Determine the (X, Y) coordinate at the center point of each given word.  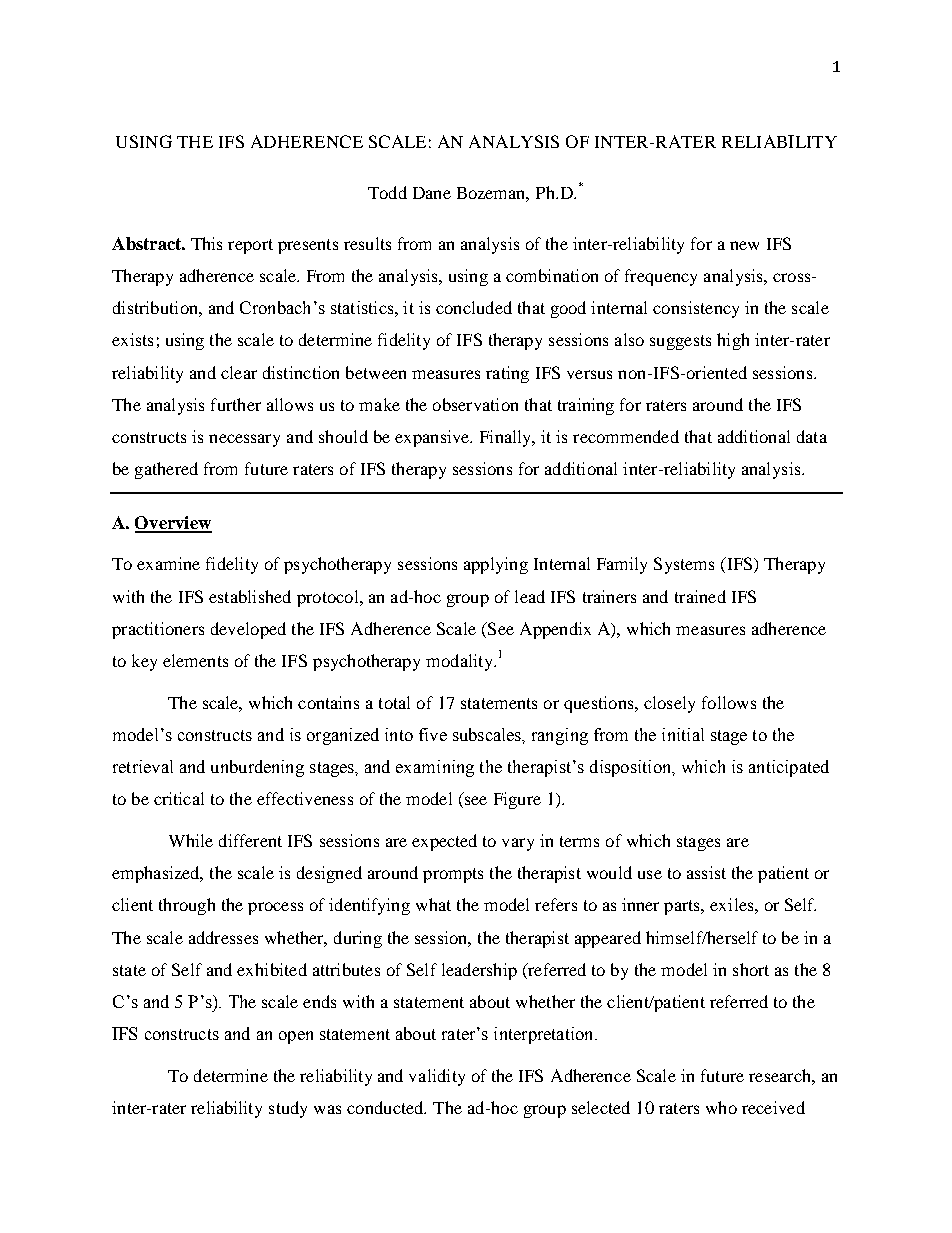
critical (179, 798)
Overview (173, 524)
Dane (432, 193)
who (721, 1107)
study (288, 1109)
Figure (517, 800)
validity (437, 1077)
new (744, 245)
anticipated (789, 768)
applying (496, 565)
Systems (684, 565)
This (206, 243)
